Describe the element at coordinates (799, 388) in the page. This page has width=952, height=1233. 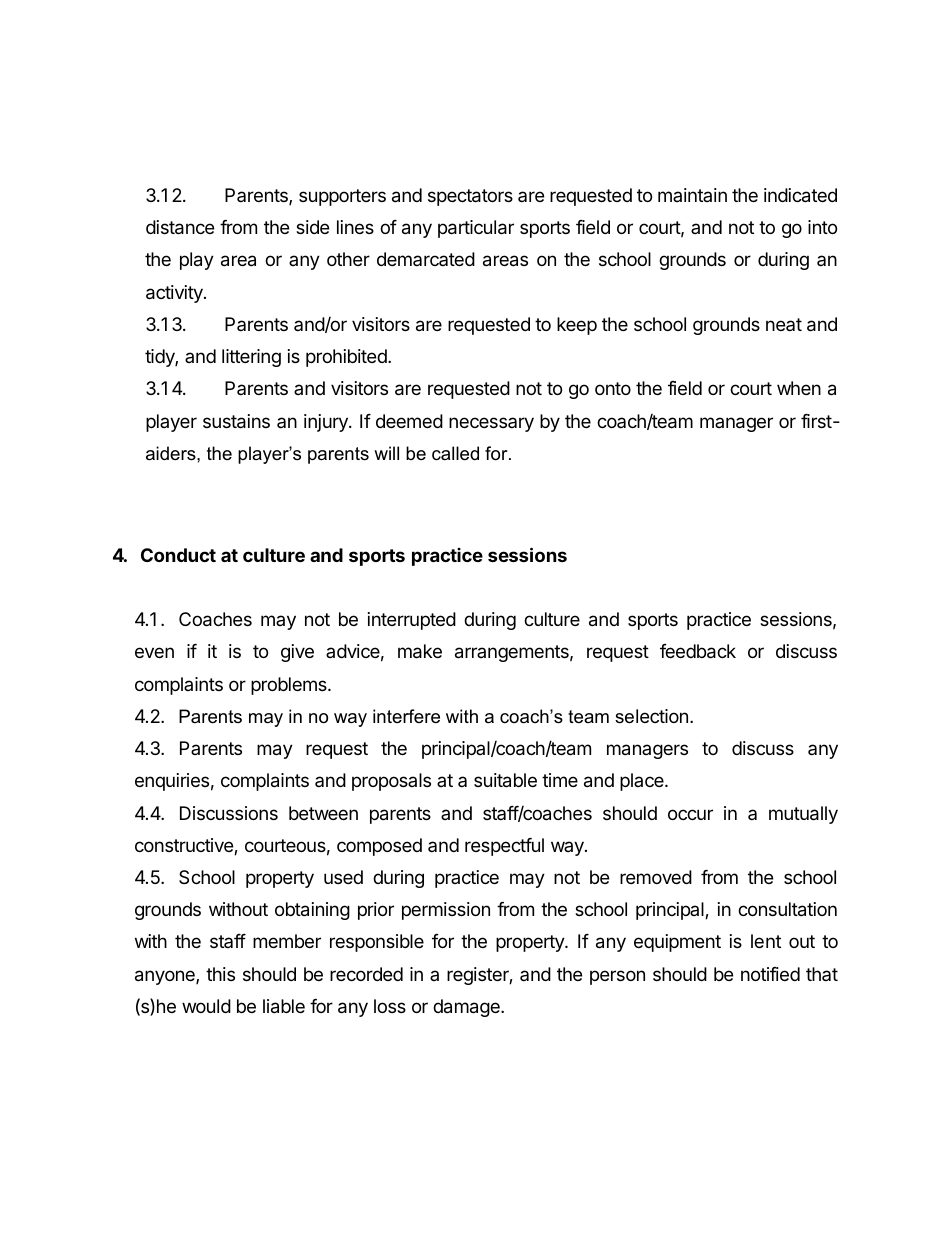
I see `when` at that location.
